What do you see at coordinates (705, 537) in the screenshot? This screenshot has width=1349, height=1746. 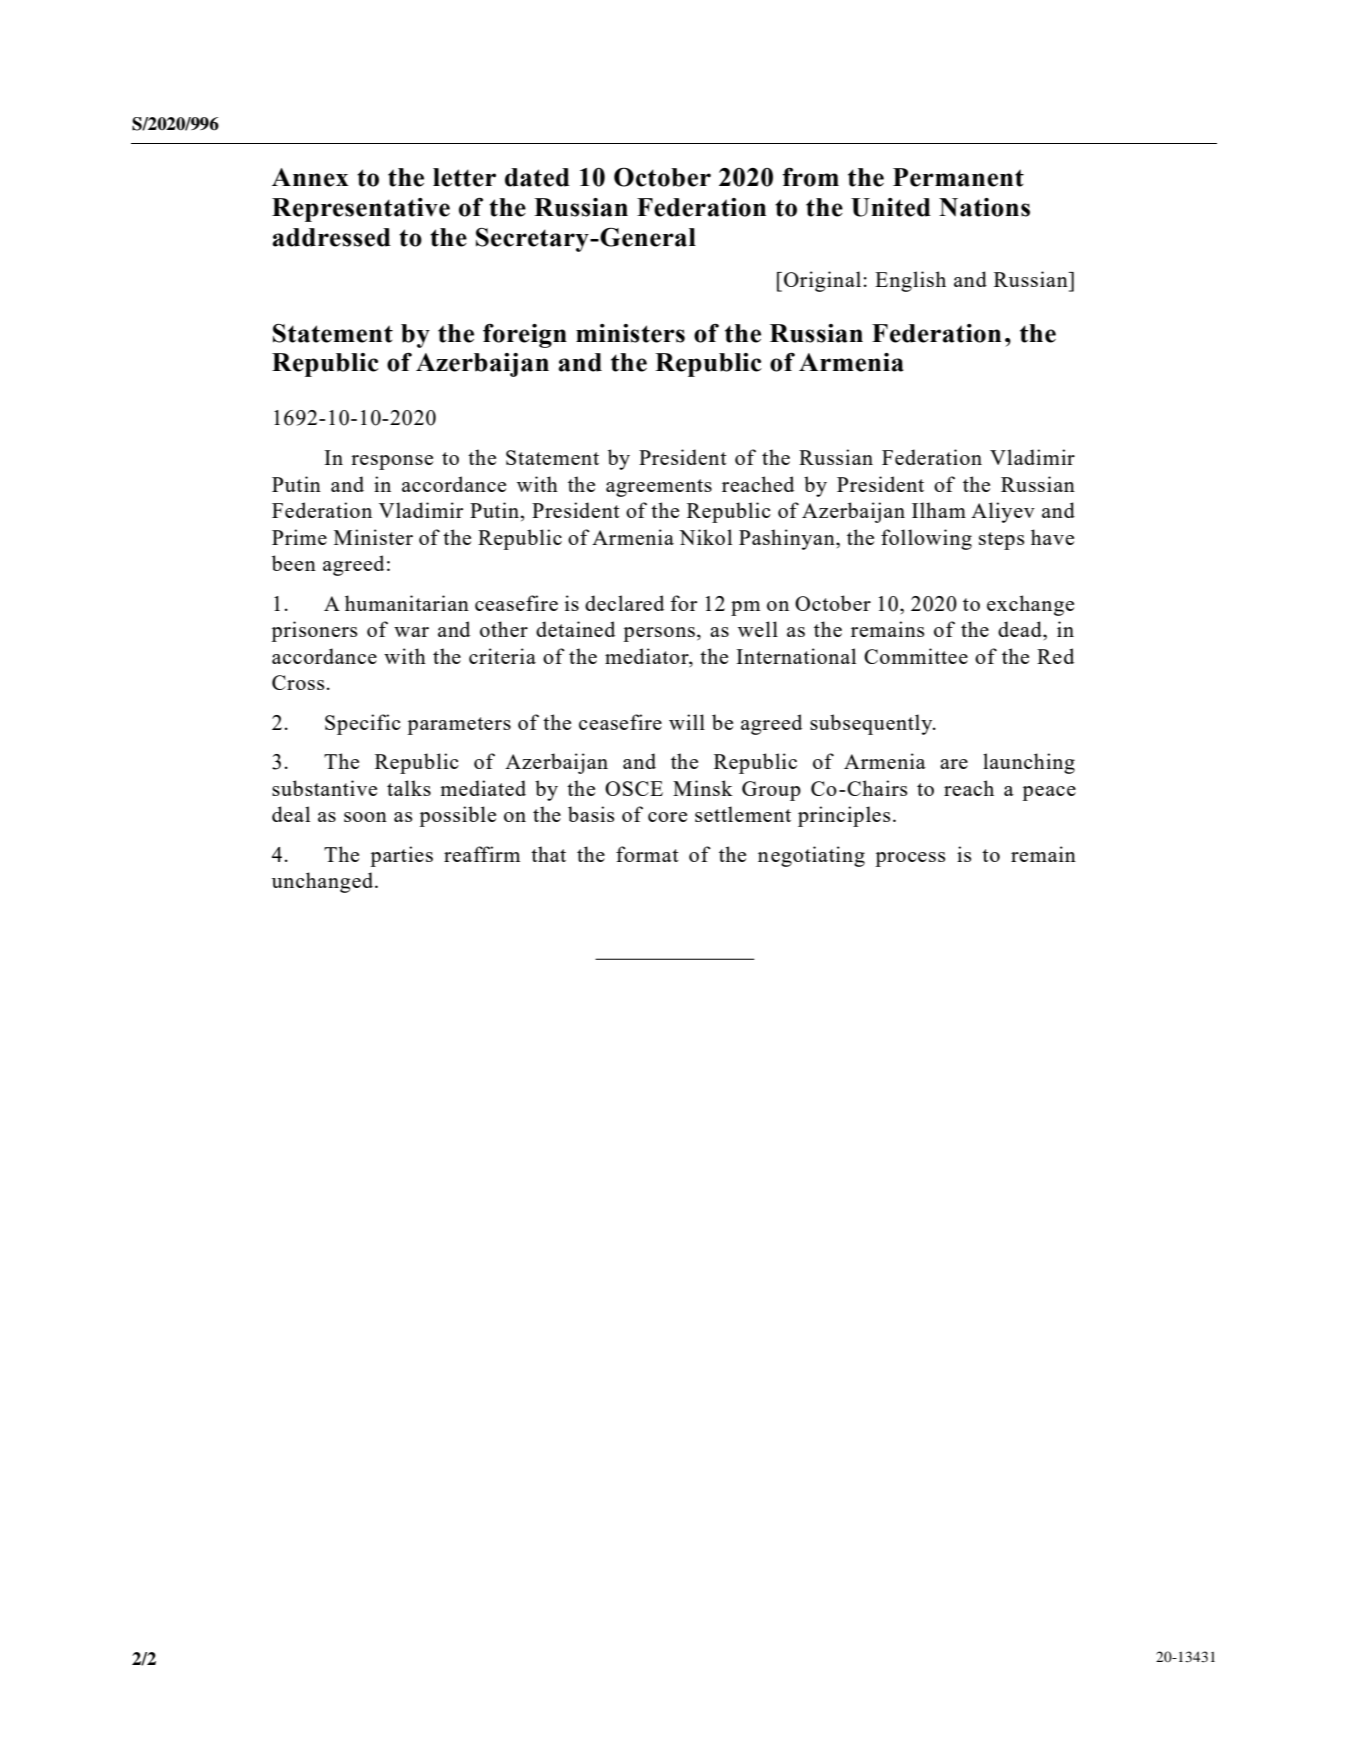 I see `Nikol` at bounding box center [705, 537].
